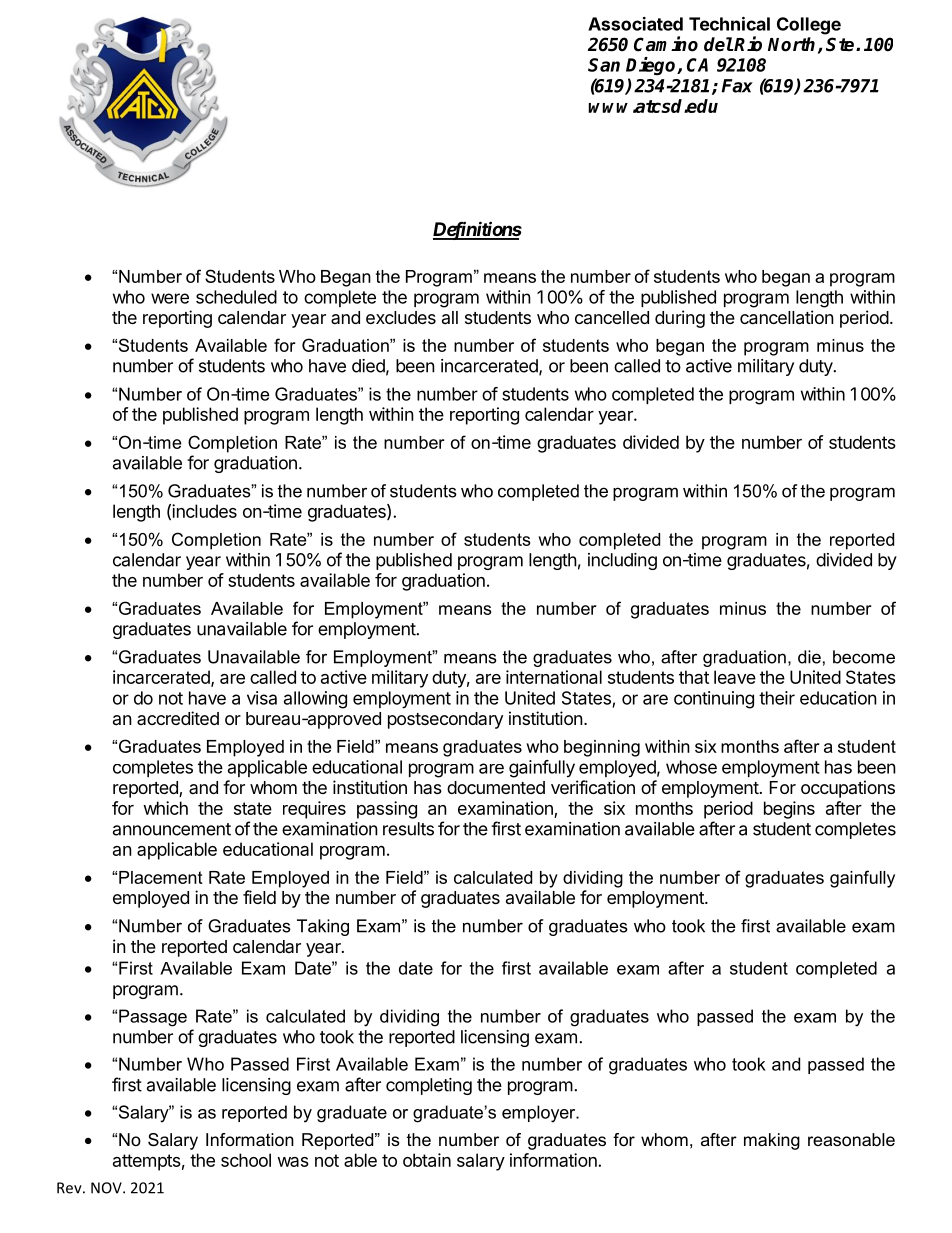  Describe the element at coordinates (789, 810) in the screenshot. I see `begins` at that location.
